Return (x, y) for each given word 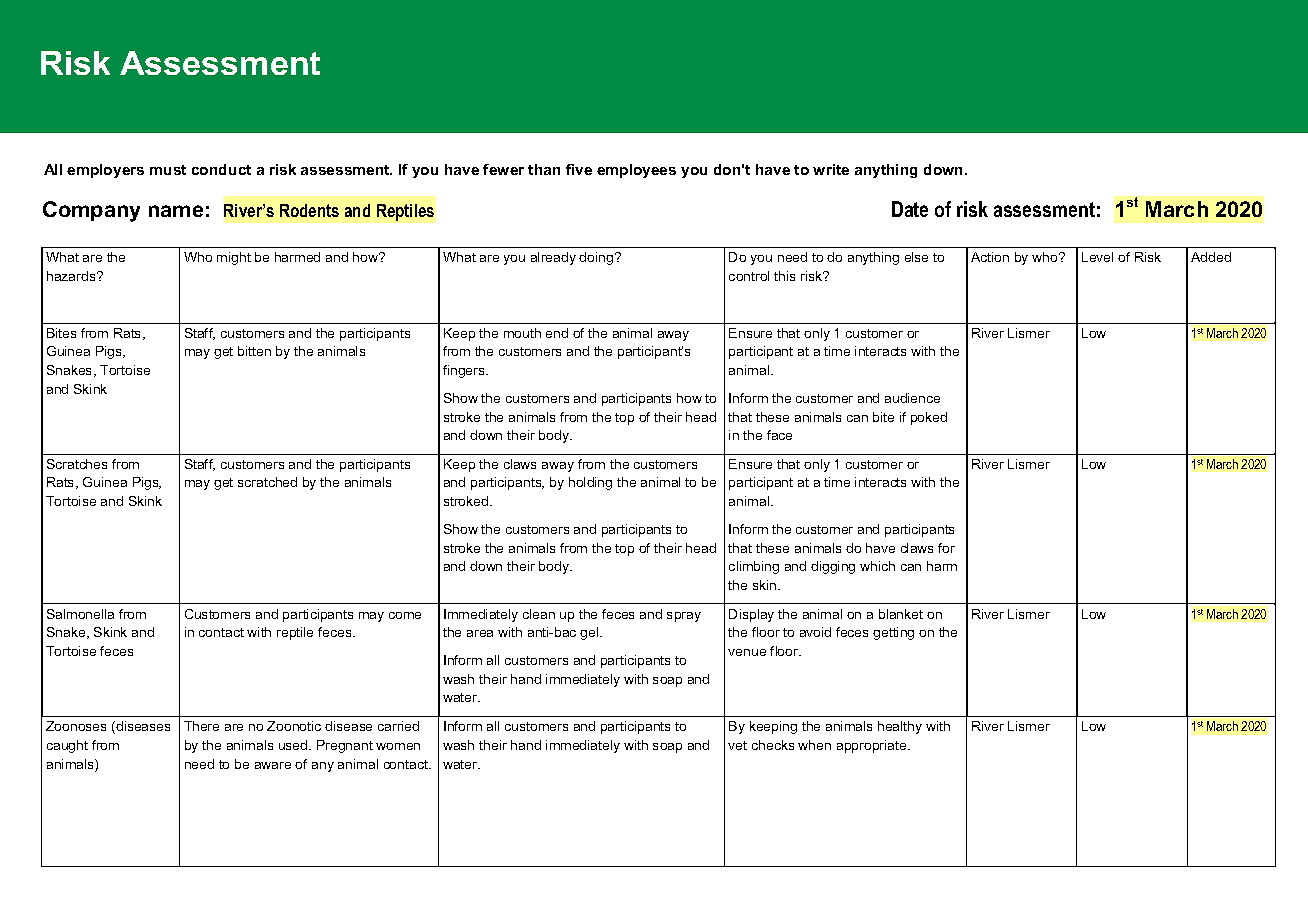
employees (636, 171)
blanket (901, 614)
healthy (900, 727)
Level (1097, 257)
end (557, 333)
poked (929, 418)
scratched (267, 482)
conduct (221, 169)
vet (737, 745)
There (201, 726)
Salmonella (80, 614)
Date (910, 209)
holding (590, 483)
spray (684, 617)
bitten (254, 351)
